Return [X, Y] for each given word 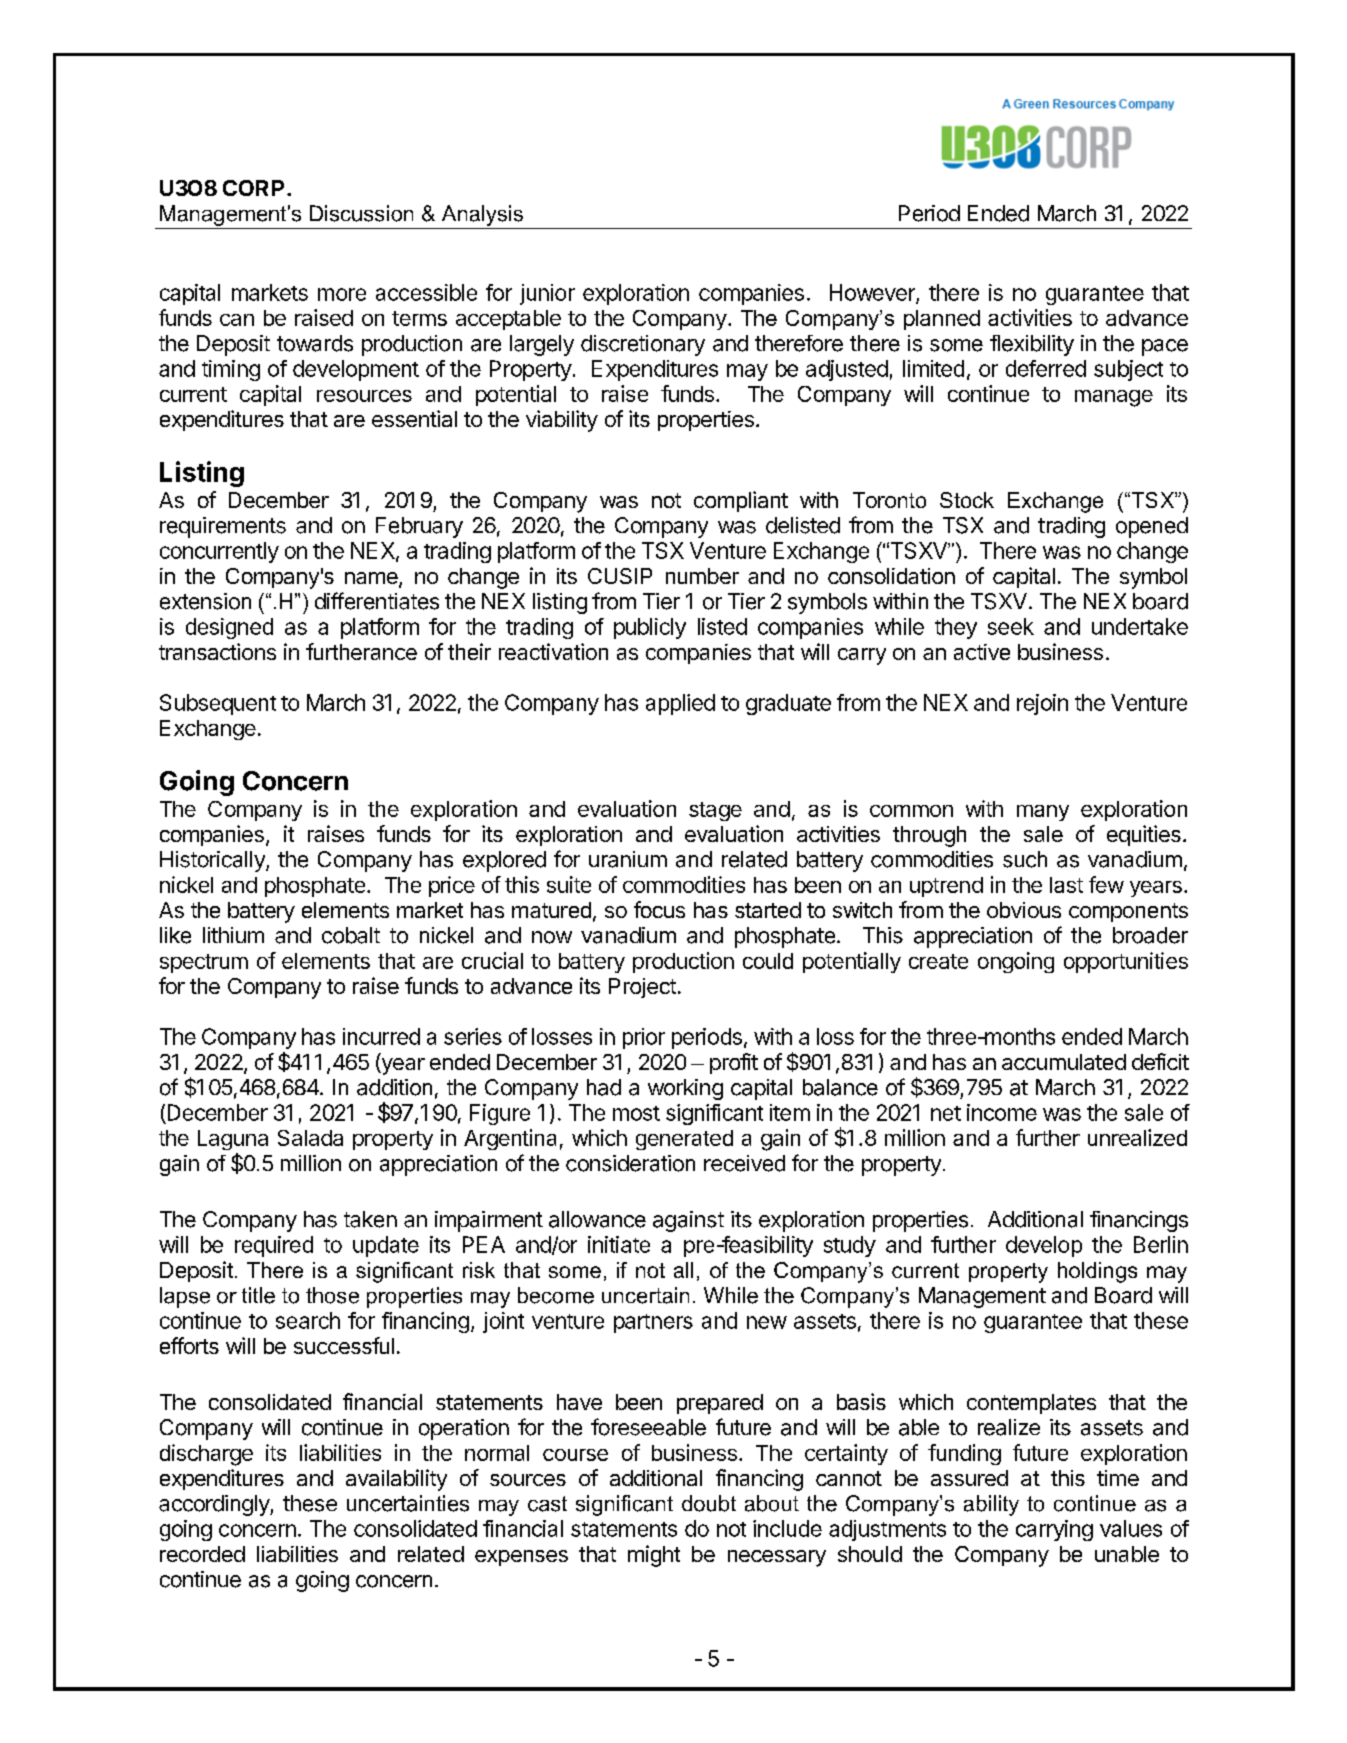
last [1066, 885]
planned [942, 320]
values [1131, 1528]
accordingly [215, 1505]
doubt [709, 1503]
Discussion [361, 213]
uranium [628, 859]
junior [547, 294]
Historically [213, 861]
